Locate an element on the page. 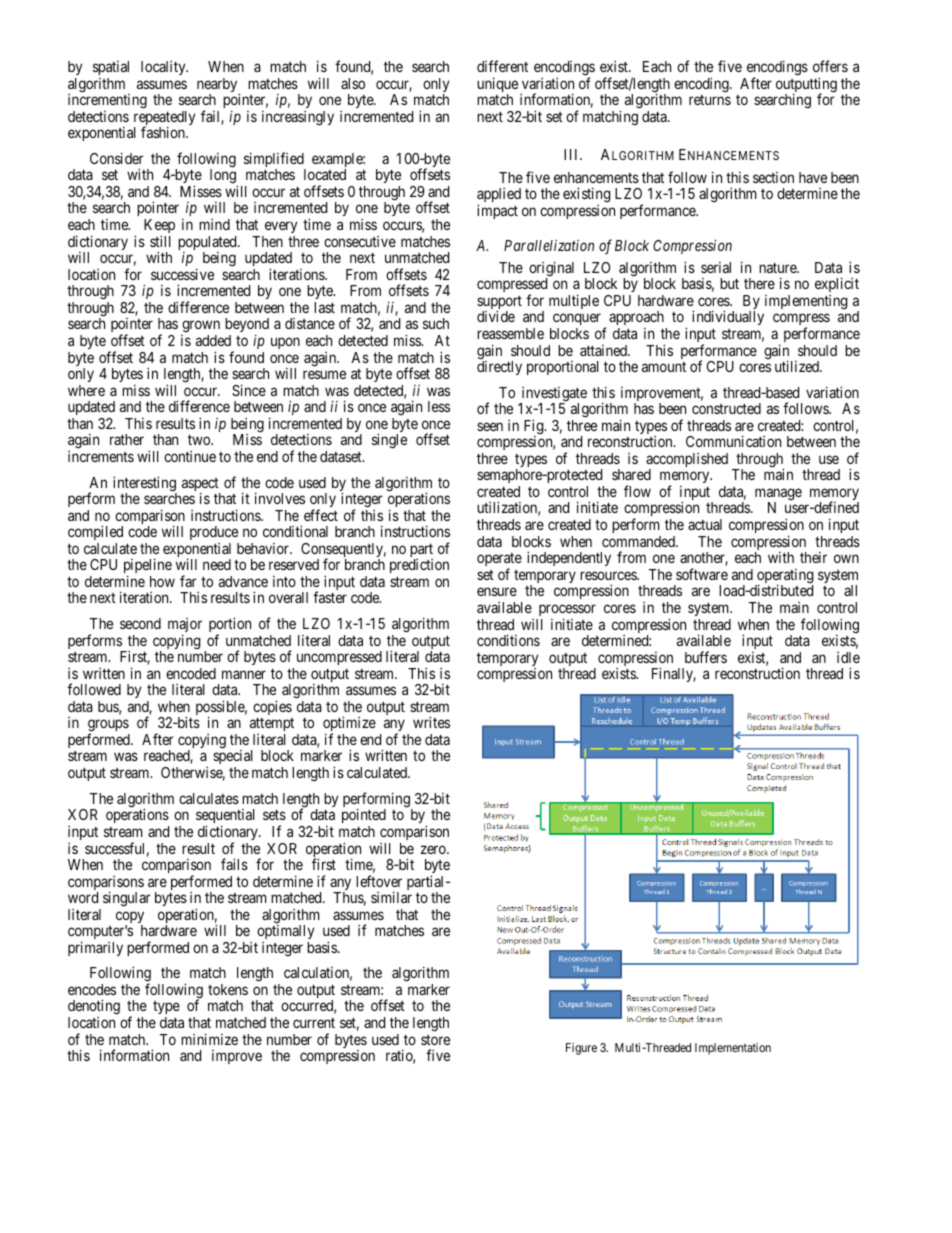 Image resolution: width=952 pixels, height=1233 pixels. unique is located at coordinates (497, 86).
